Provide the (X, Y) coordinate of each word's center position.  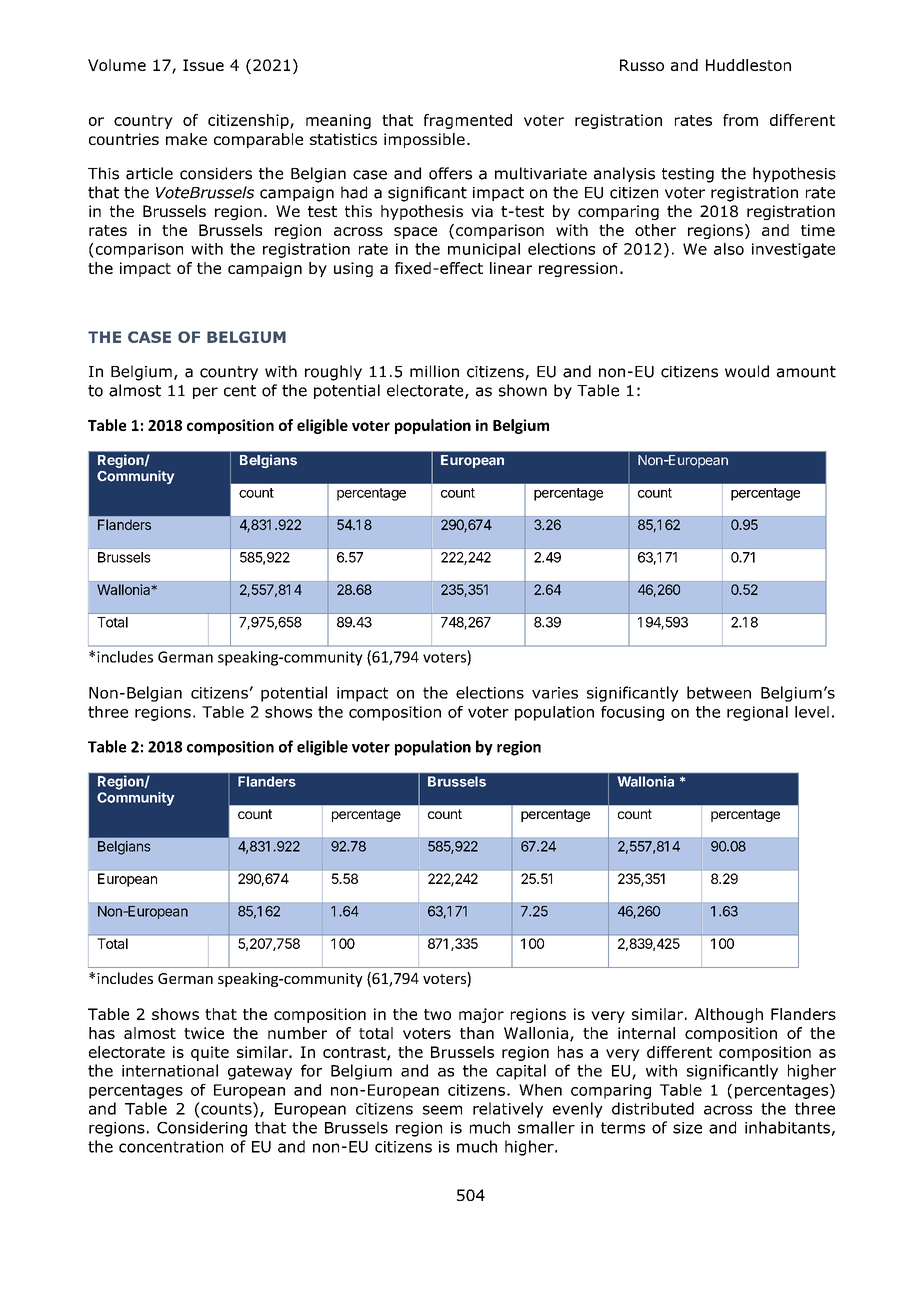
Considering (202, 1129)
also (729, 249)
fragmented (468, 121)
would (747, 371)
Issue (203, 65)
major (481, 1015)
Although (728, 1015)
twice (204, 1033)
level (812, 712)
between (719, 692)
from (740, 120)
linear (511, 268)
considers (216, 173)
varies (555, 693)
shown (523, 390)
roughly (333, 373)
